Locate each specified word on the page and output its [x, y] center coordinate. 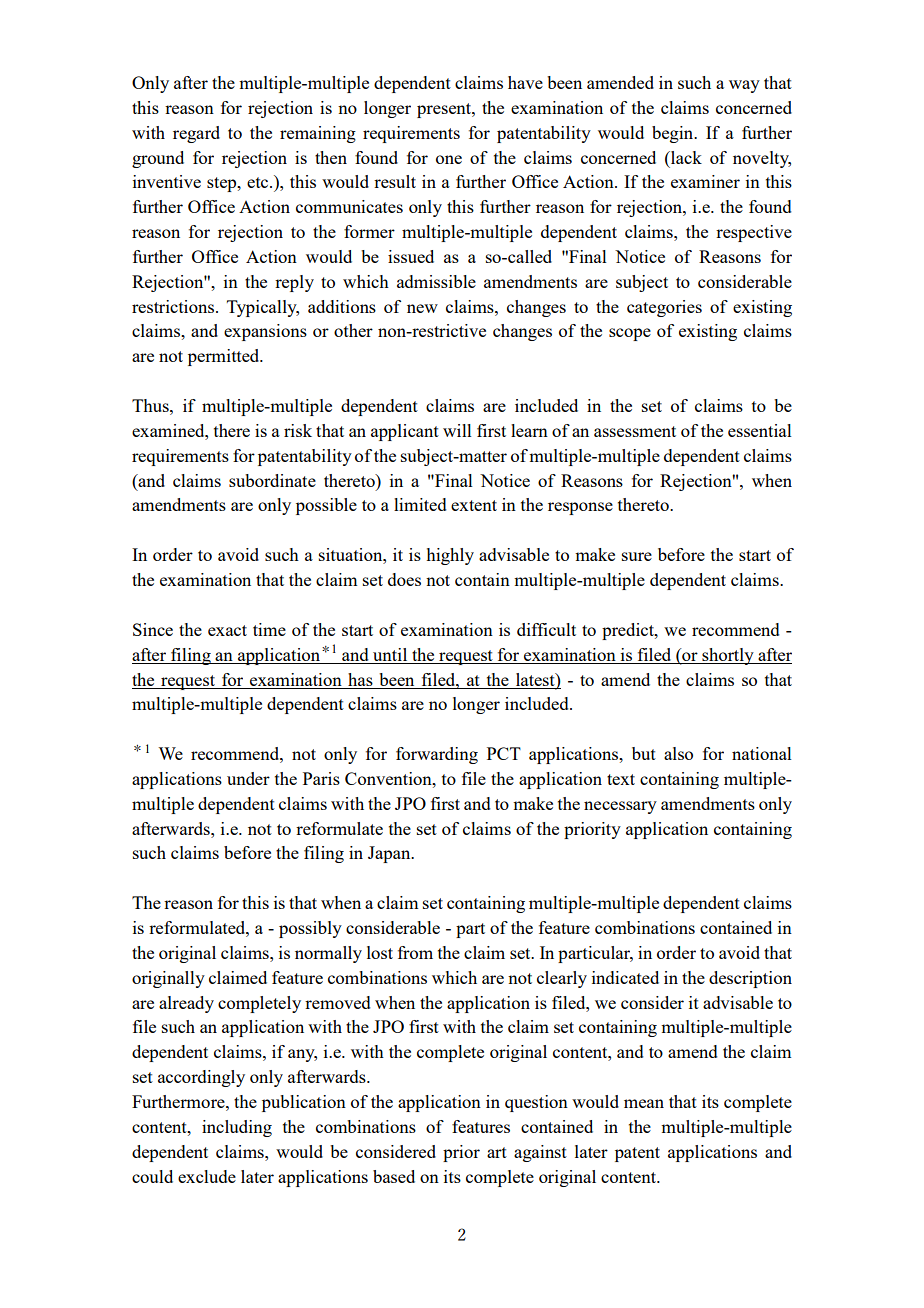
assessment [635, 431]
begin [674, 134]
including [237, 1128]
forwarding [437, 755]
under [248, 778]
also [678, 753]
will [457, 430]
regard [196, 134]
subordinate [272, 480]
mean [644, 1103]
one [449, 159]
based [394, 1176]
